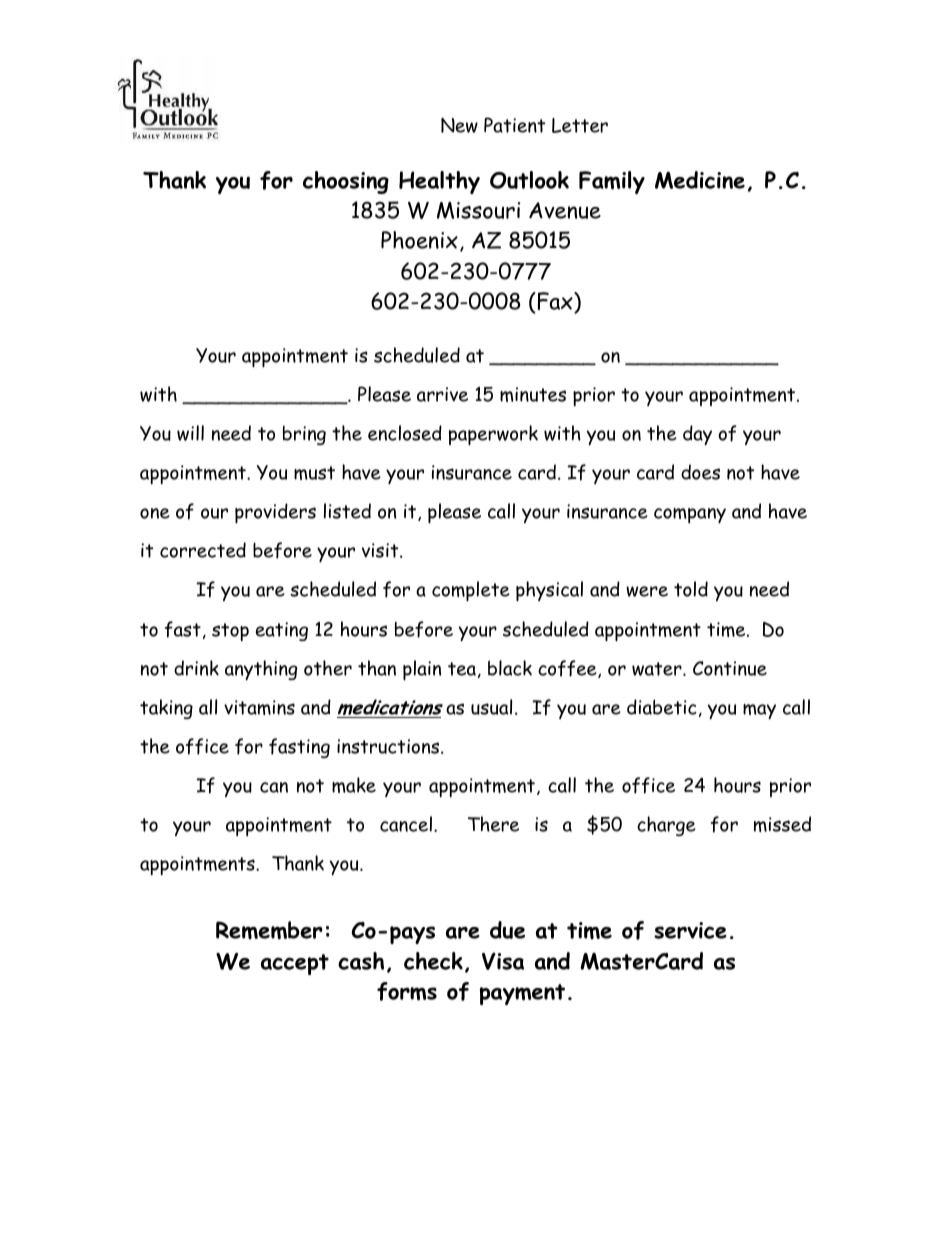  I want to click on New, so click(459, 125).
